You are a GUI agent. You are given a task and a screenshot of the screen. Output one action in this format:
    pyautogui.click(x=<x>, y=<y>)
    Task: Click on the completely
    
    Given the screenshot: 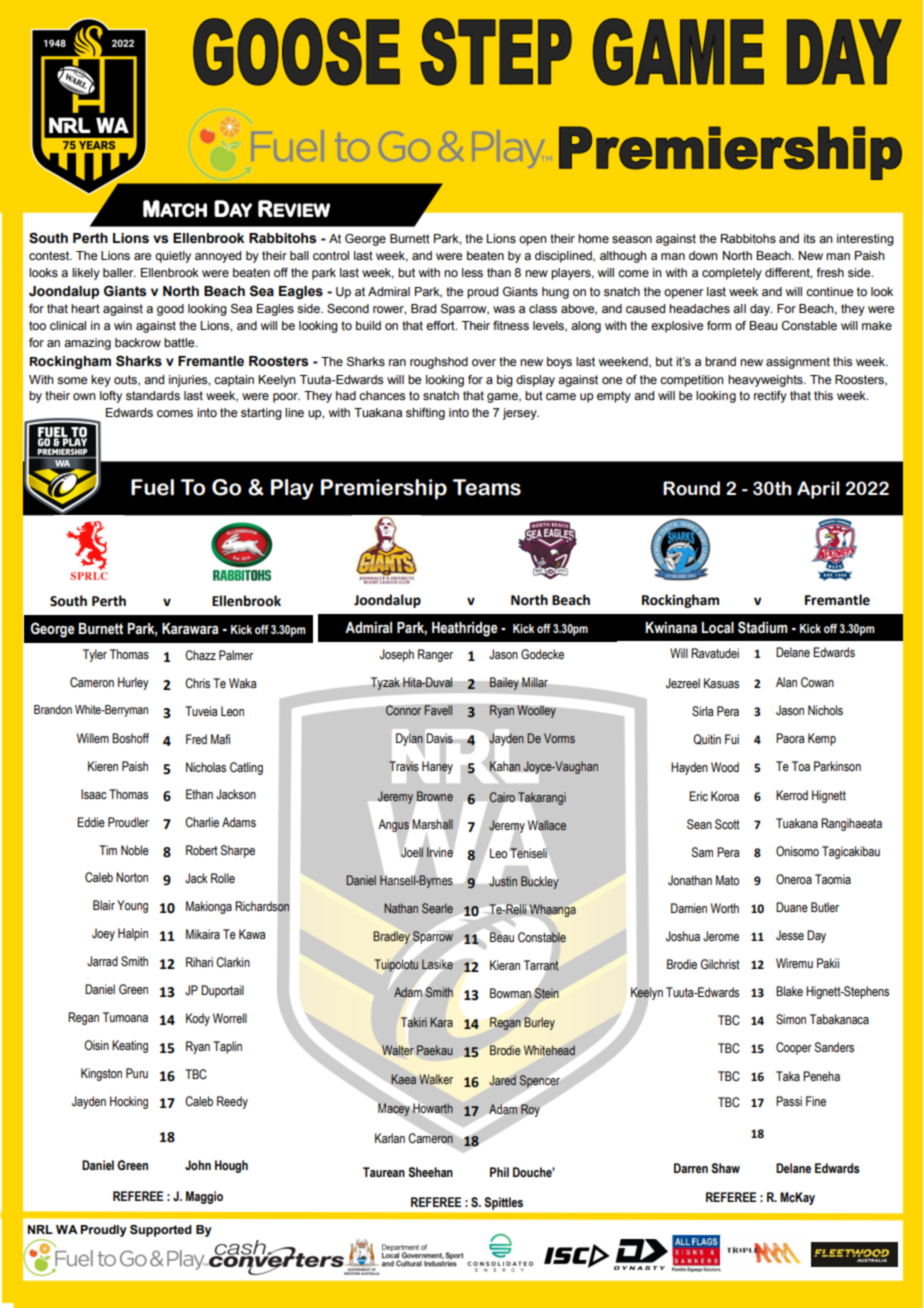 What is the action you would take?
    pyautogui.click(x=732, y=274)
